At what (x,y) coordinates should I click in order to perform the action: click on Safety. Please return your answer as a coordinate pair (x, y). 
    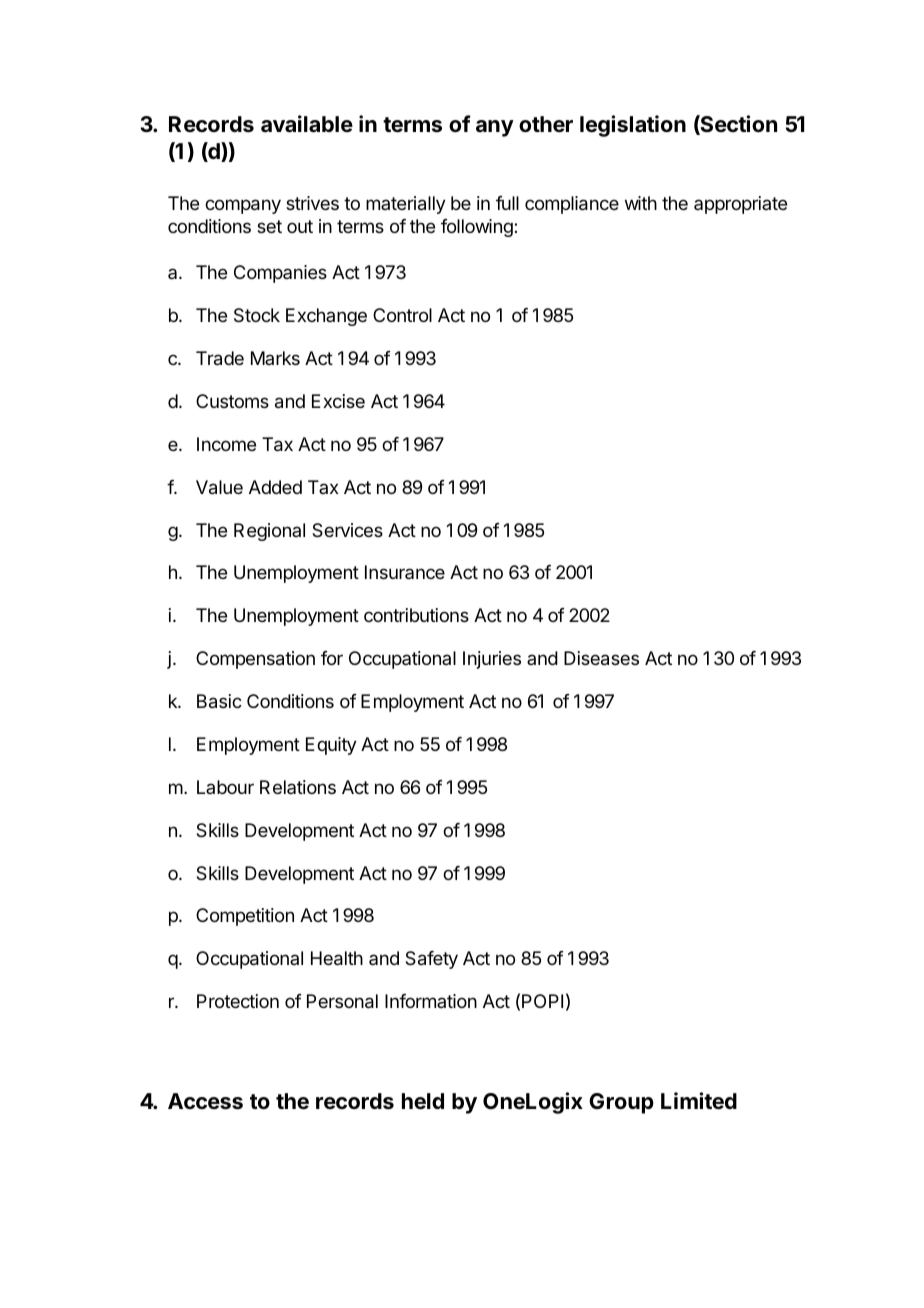
    Looking at the image, I should click on (431, 960).
